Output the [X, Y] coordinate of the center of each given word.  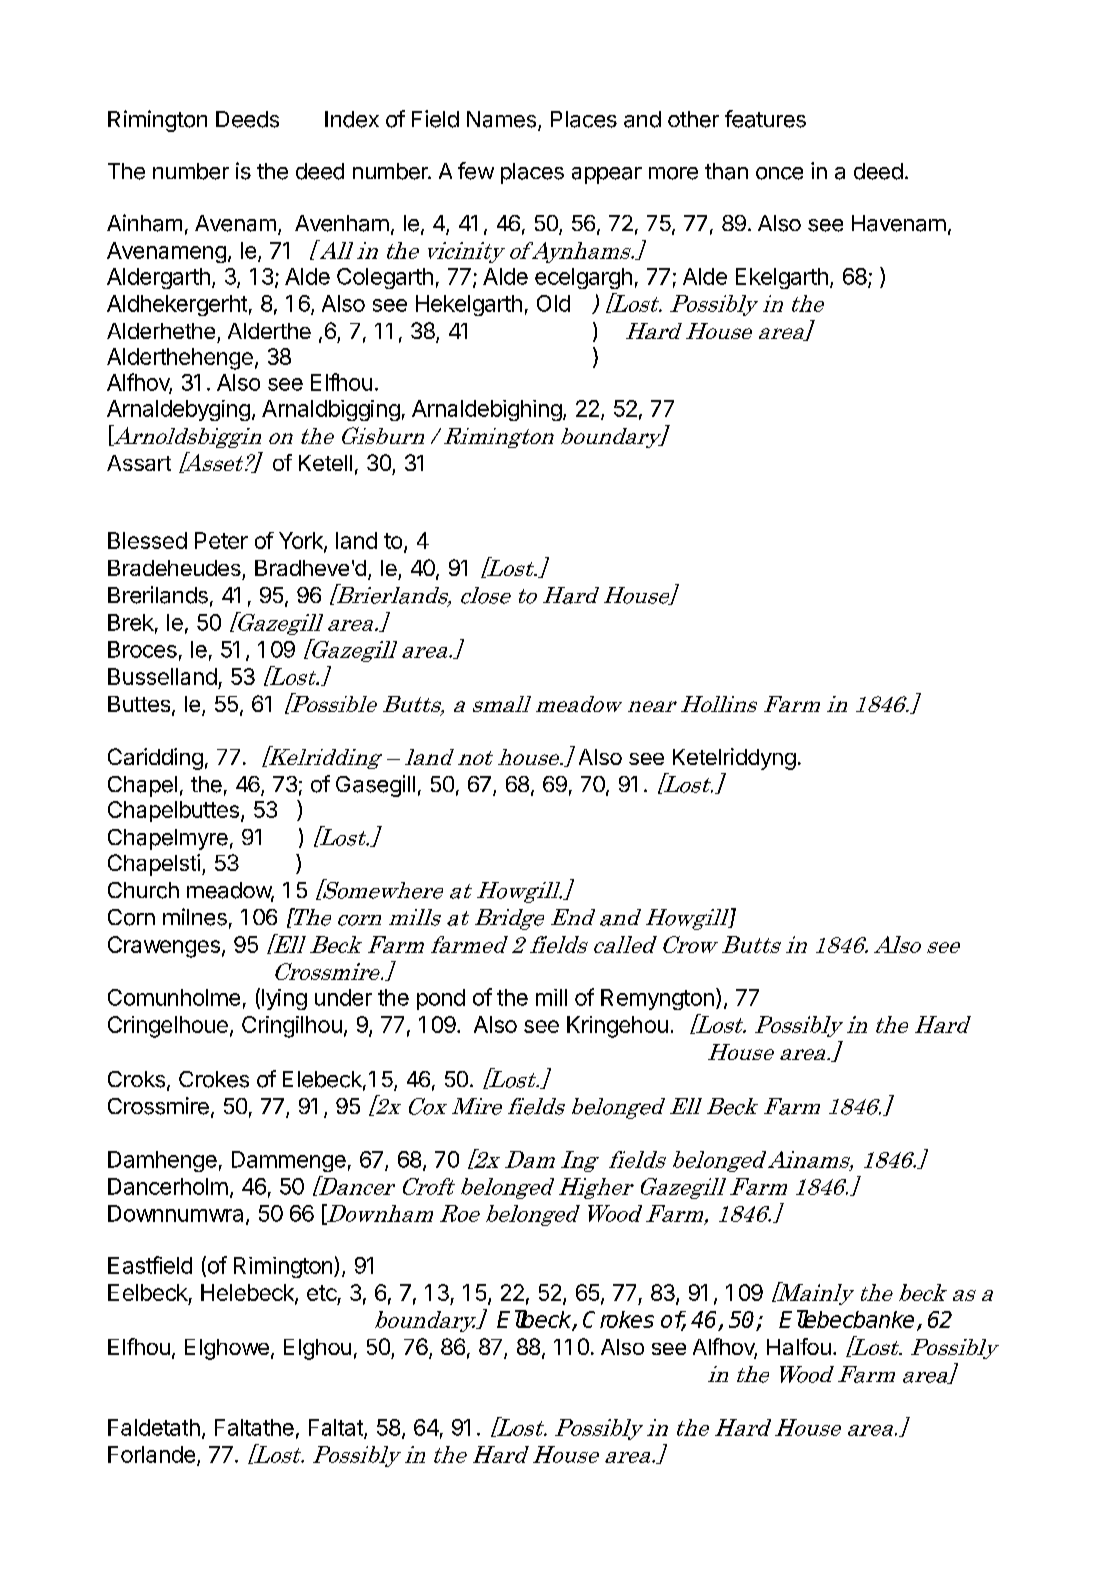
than [726, 171]
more [673, 173]
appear [607, 175]
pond [441, 999]
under [343, 997]
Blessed [147, 540]
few [476, 171]
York [302, 541]
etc [322, 1293]
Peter [221, 540]
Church [143, 890]
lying [284, 999]
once [779, 173]
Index [352, 119]
